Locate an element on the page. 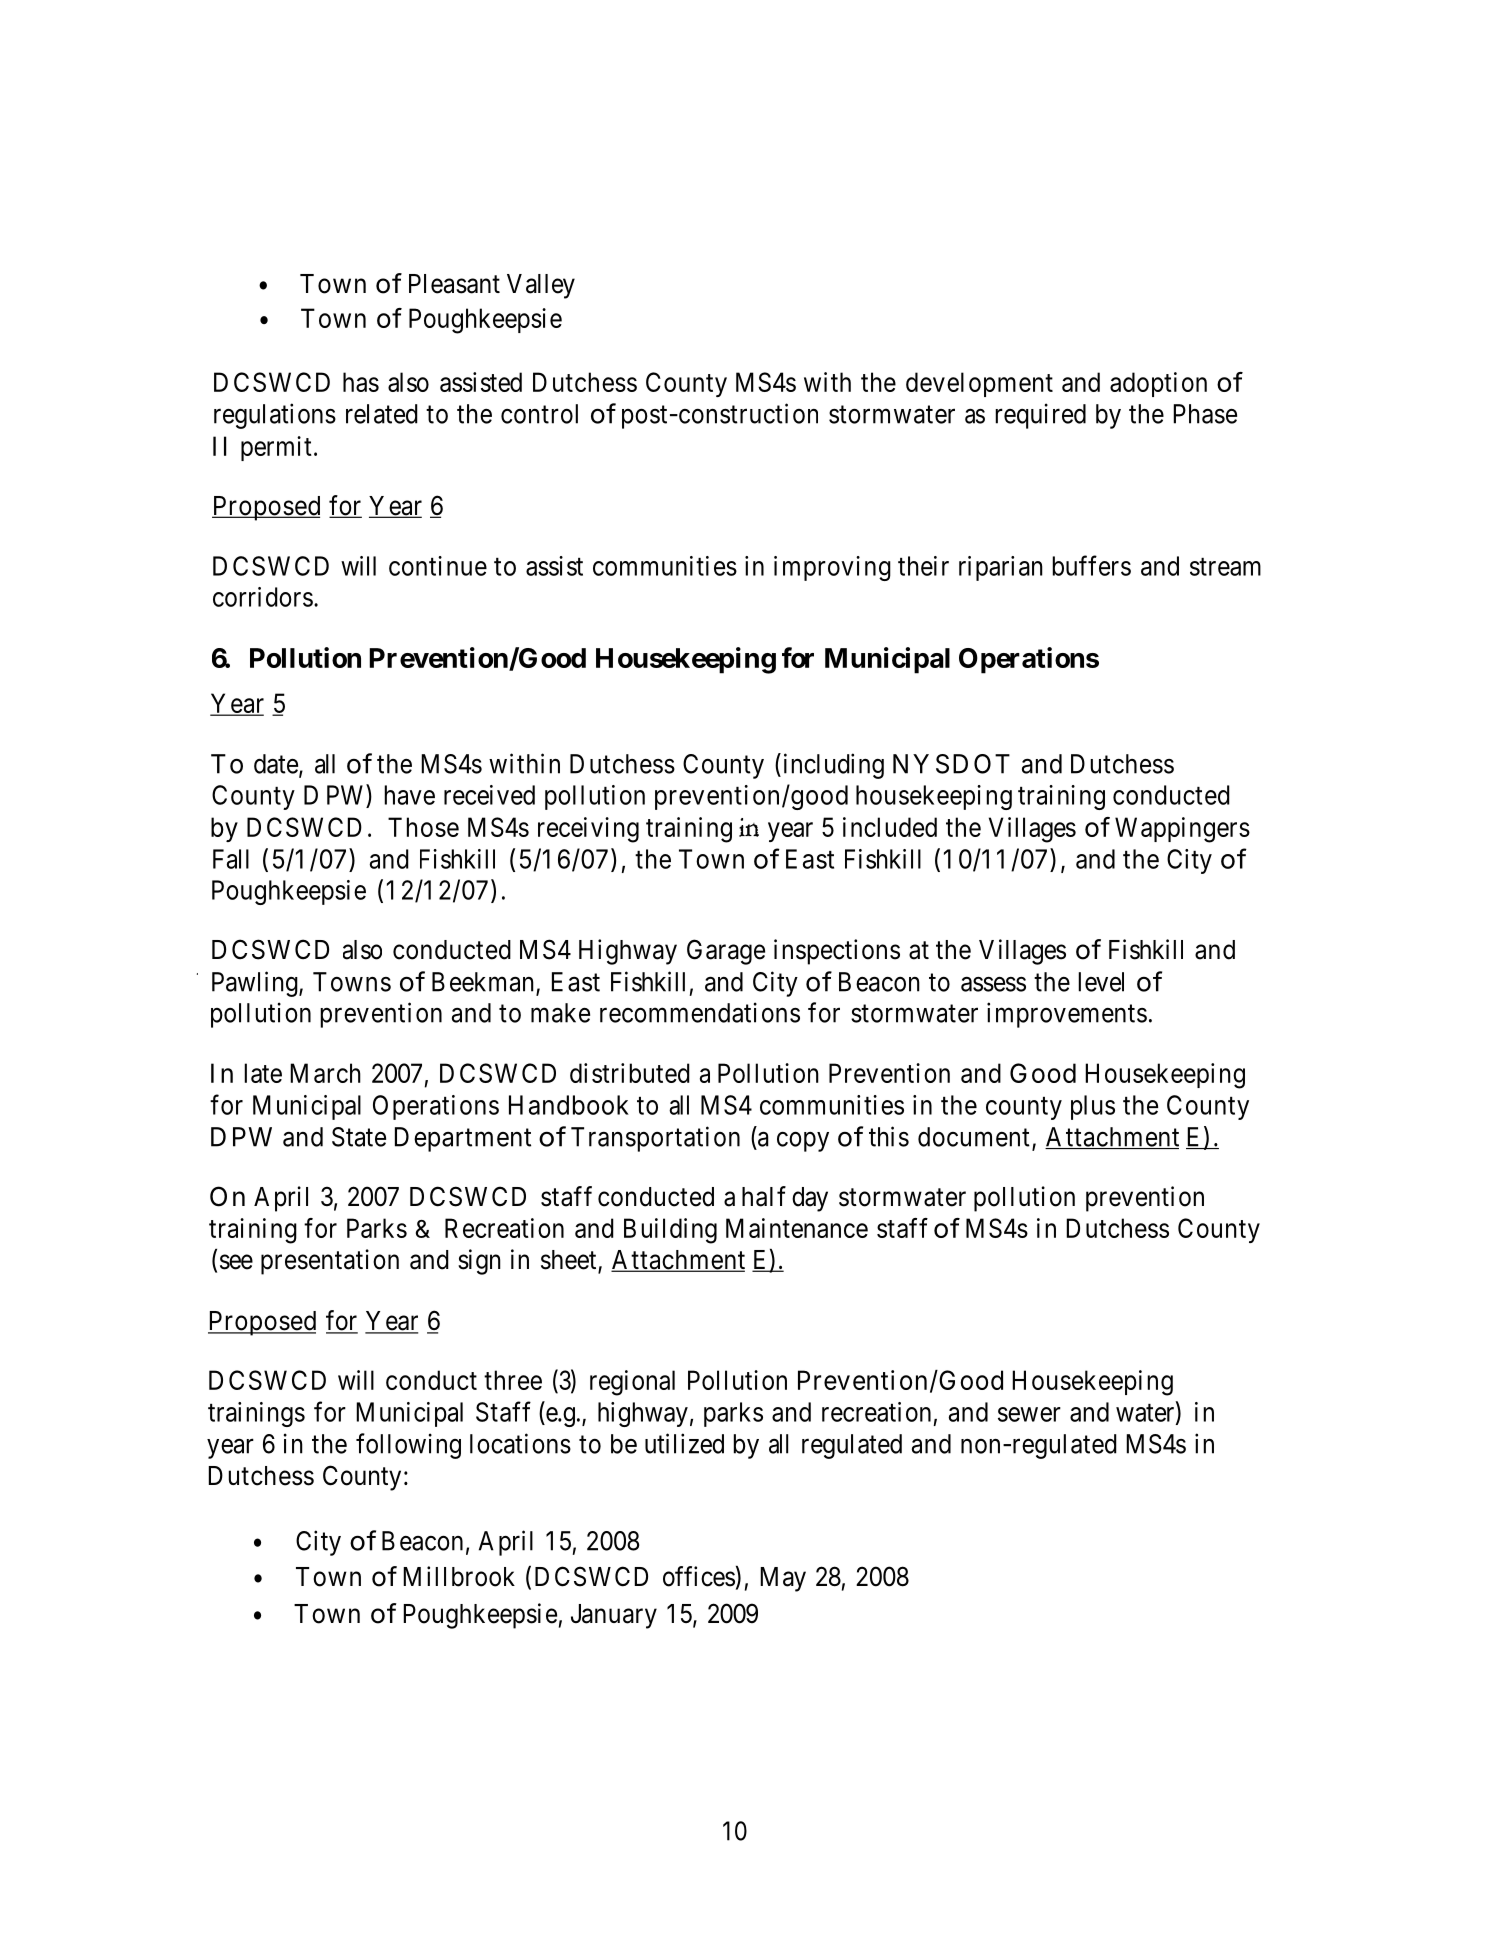  including is located at coordinates (832, 766).
